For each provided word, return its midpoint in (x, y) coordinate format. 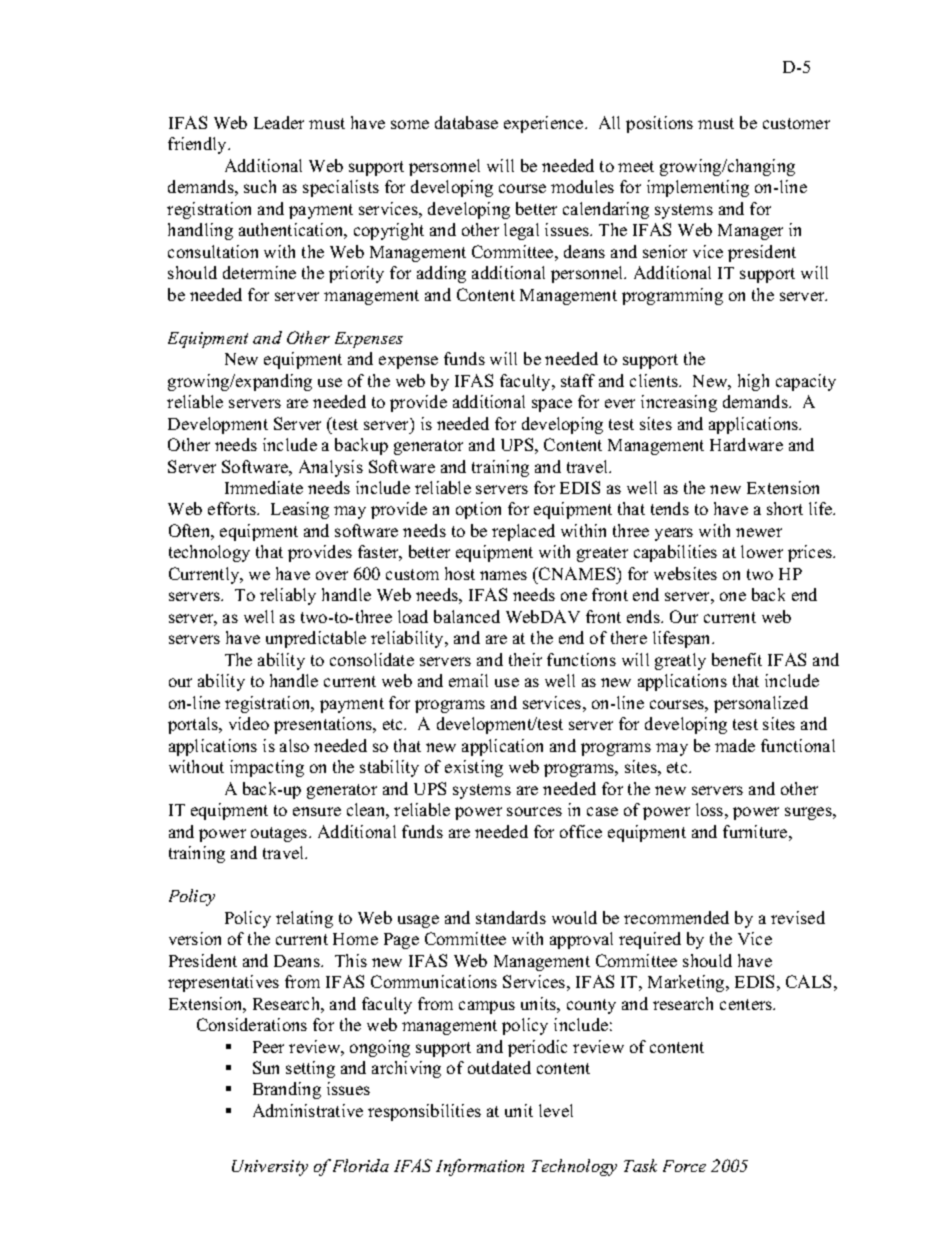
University (270, 1168)
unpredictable (316, 639)
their (525, 659)
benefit (737, 659)
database (466, 122)
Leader (279, 122)
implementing (698, 188)
